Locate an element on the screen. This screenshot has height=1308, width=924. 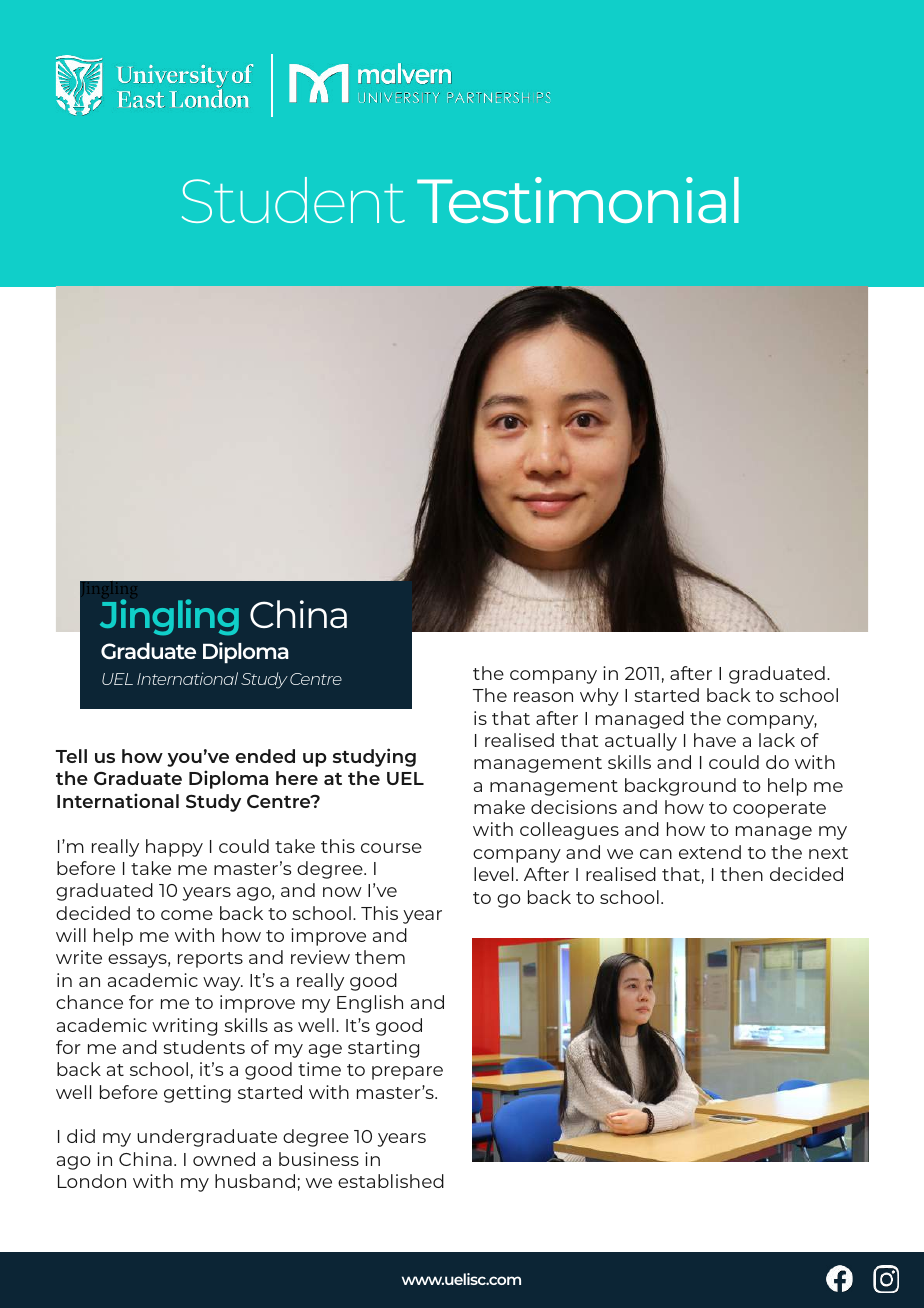
make is located at coordinates (499, 807).
